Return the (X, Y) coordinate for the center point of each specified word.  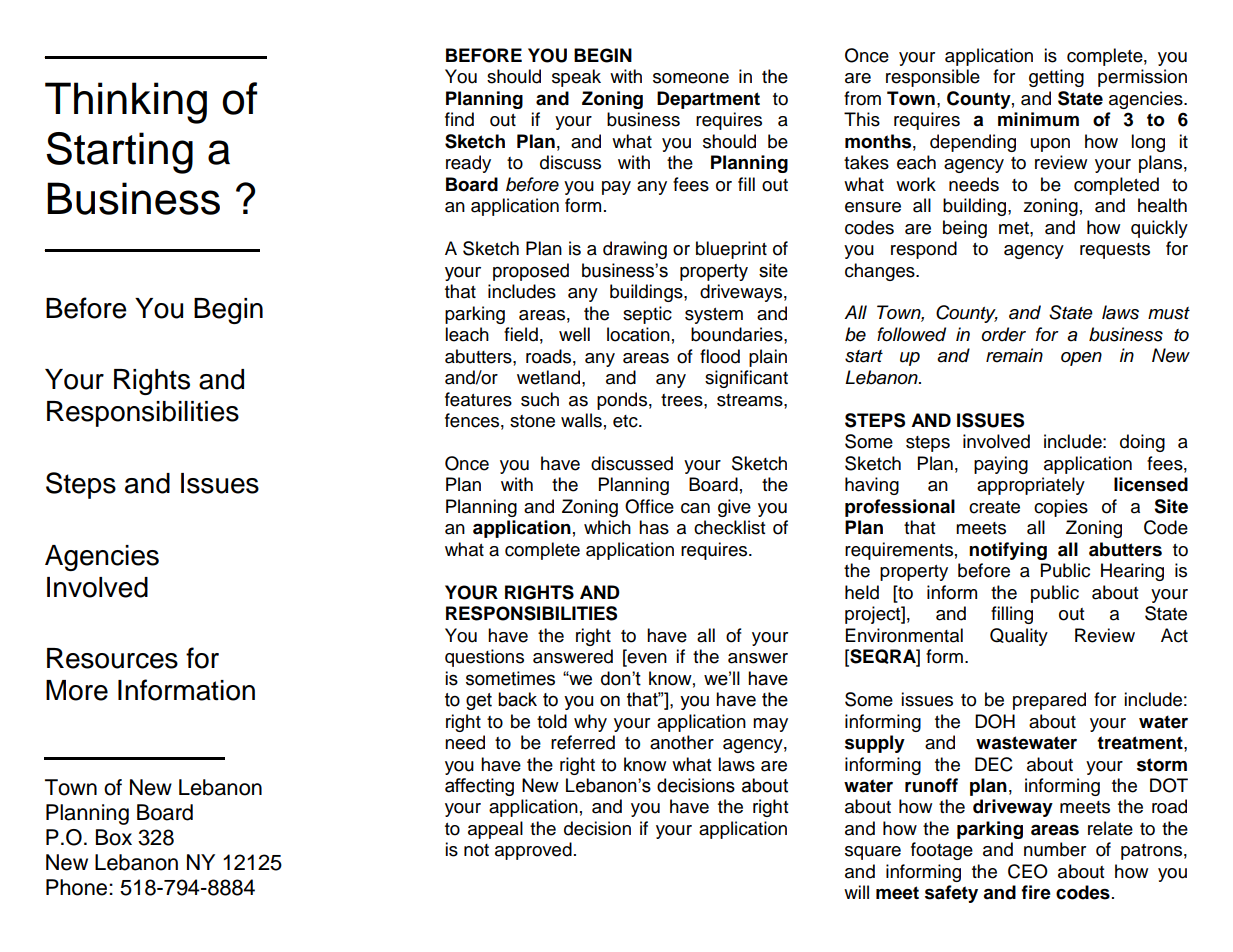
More (77, 690)
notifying (1008, 551)
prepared (1049, 701)
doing (1142, 443)
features (478, 399)
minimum (1038, 119)
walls (581, 420)
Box (114, 837)
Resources (112, 658)
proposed (531, 272)
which (607, 527)
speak (576, 78)
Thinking (126, 103)
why (590, 723)
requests (1115, 251)
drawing (635, 250)
